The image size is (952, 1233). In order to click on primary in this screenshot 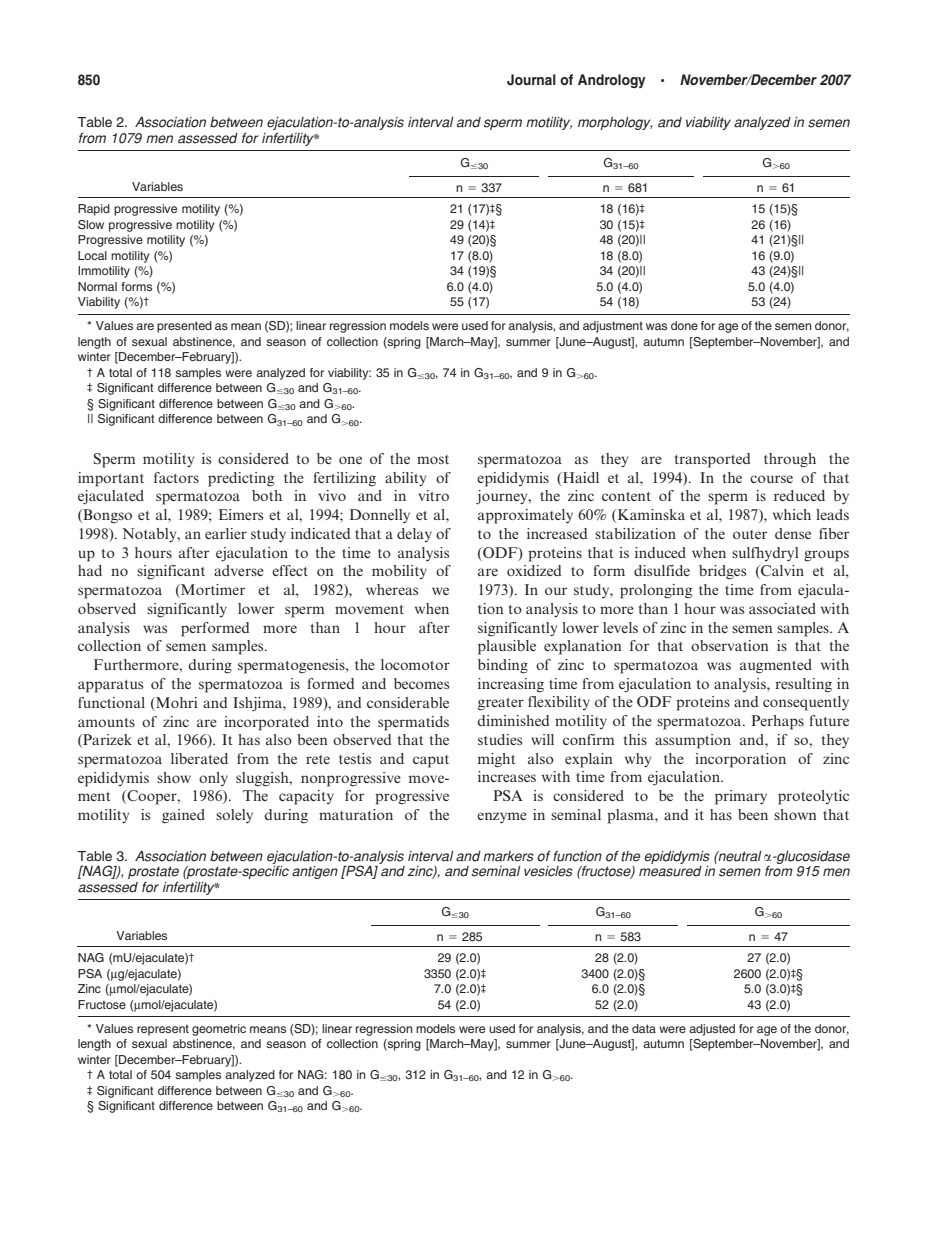, I will do `click(741, 797)`.
